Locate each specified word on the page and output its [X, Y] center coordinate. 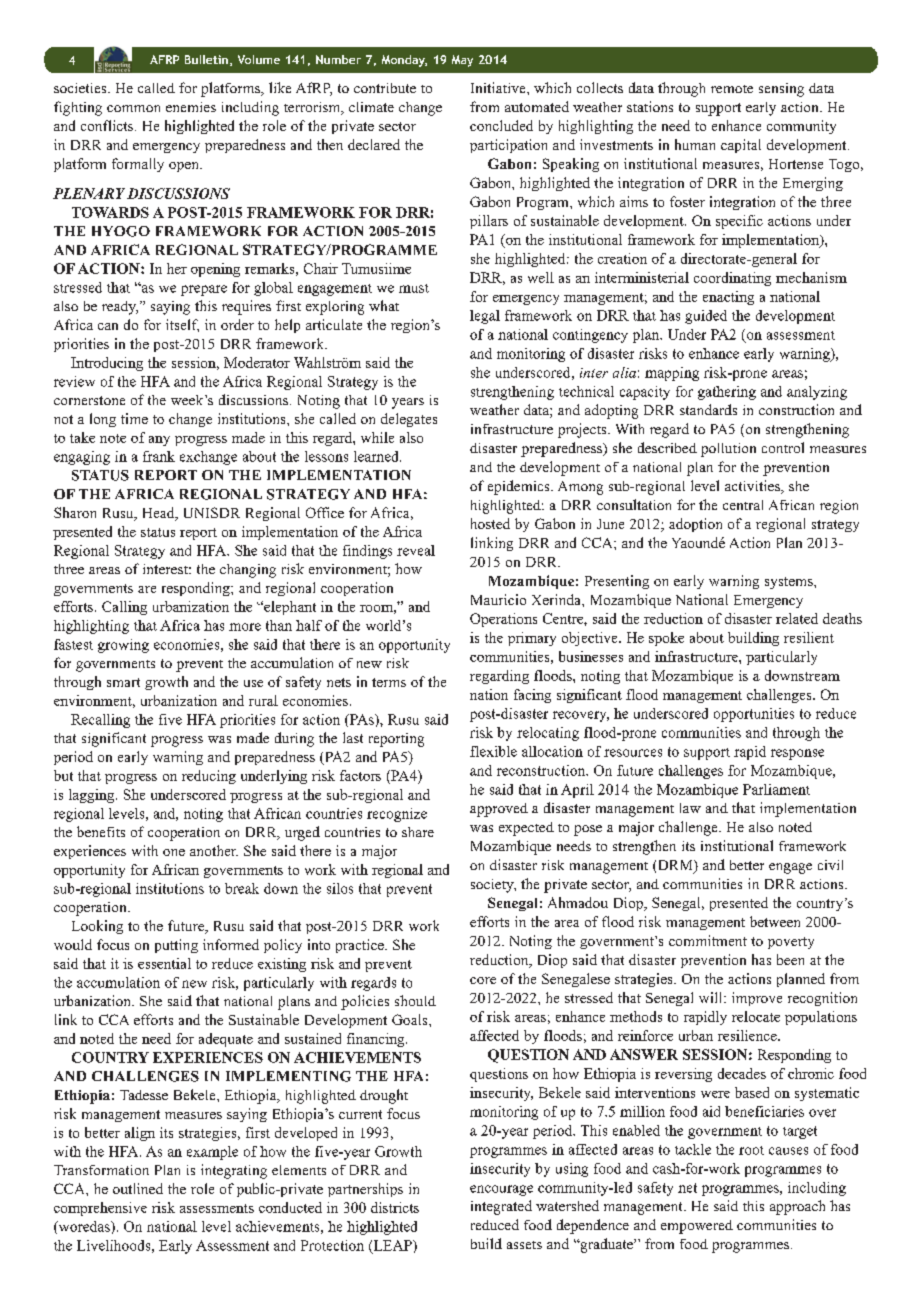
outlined [138, 1188]
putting [176, 946]
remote [732, 89]
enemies [191, 107]
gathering [727, 393]
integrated [501, 1207]
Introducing [107, 364]
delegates [409, 420]
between [775, 921]
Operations [503, 620]
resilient [809, 637]
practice [361, 946]
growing [123, 646]
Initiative [499, 87]
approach [797, 1207]
